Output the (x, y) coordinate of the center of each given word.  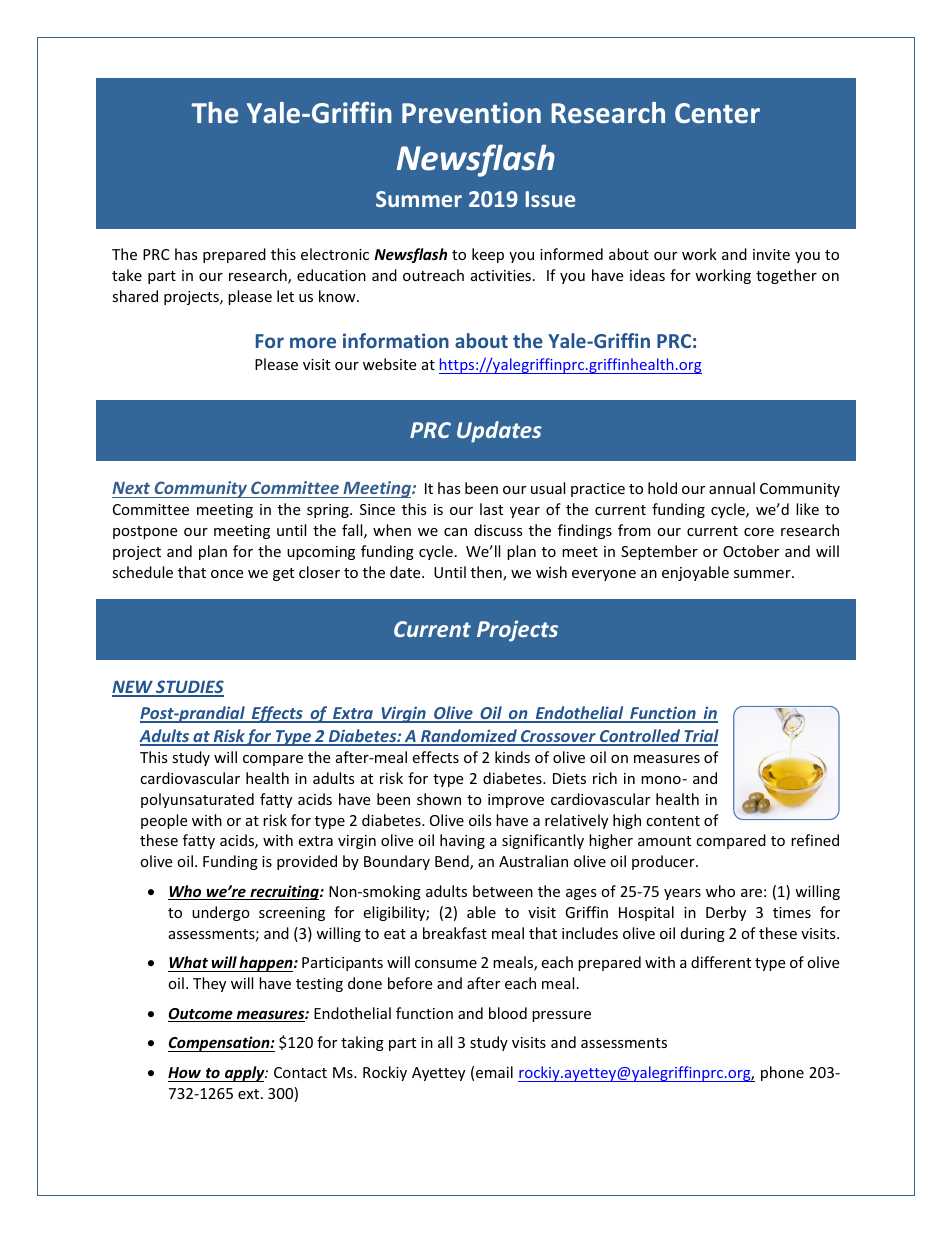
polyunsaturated (197, 800)
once (227, 574)
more (313, 342)
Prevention (471, 113)
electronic (335, 254)
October (751, 551)
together (786, 276)
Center (717, 113)
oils (480, 820)
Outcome (201, 1015)
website (389, 364)
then (487, 573)
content (673, 821)
